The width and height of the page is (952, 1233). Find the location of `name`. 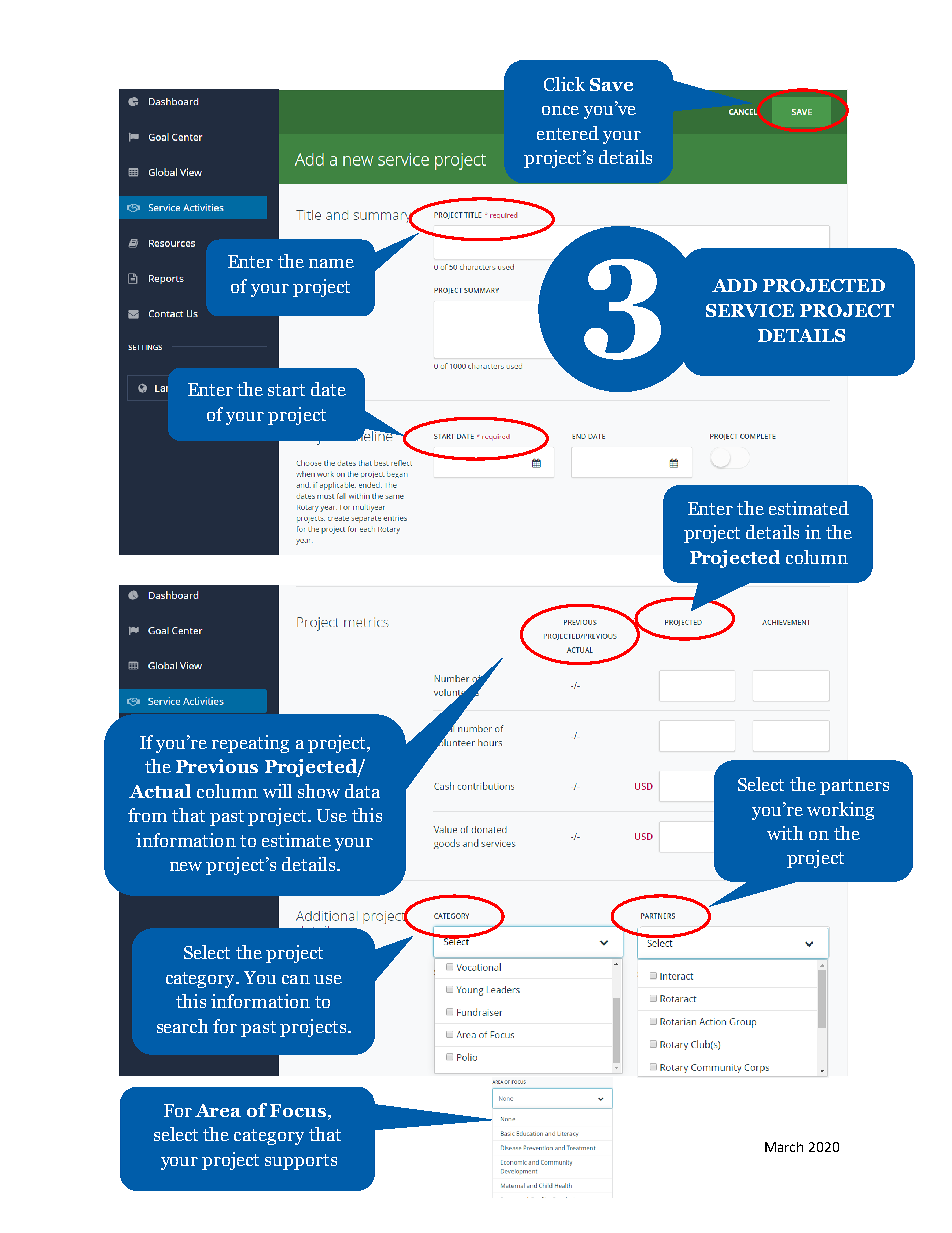

name is located at coordinates (331, 263).
